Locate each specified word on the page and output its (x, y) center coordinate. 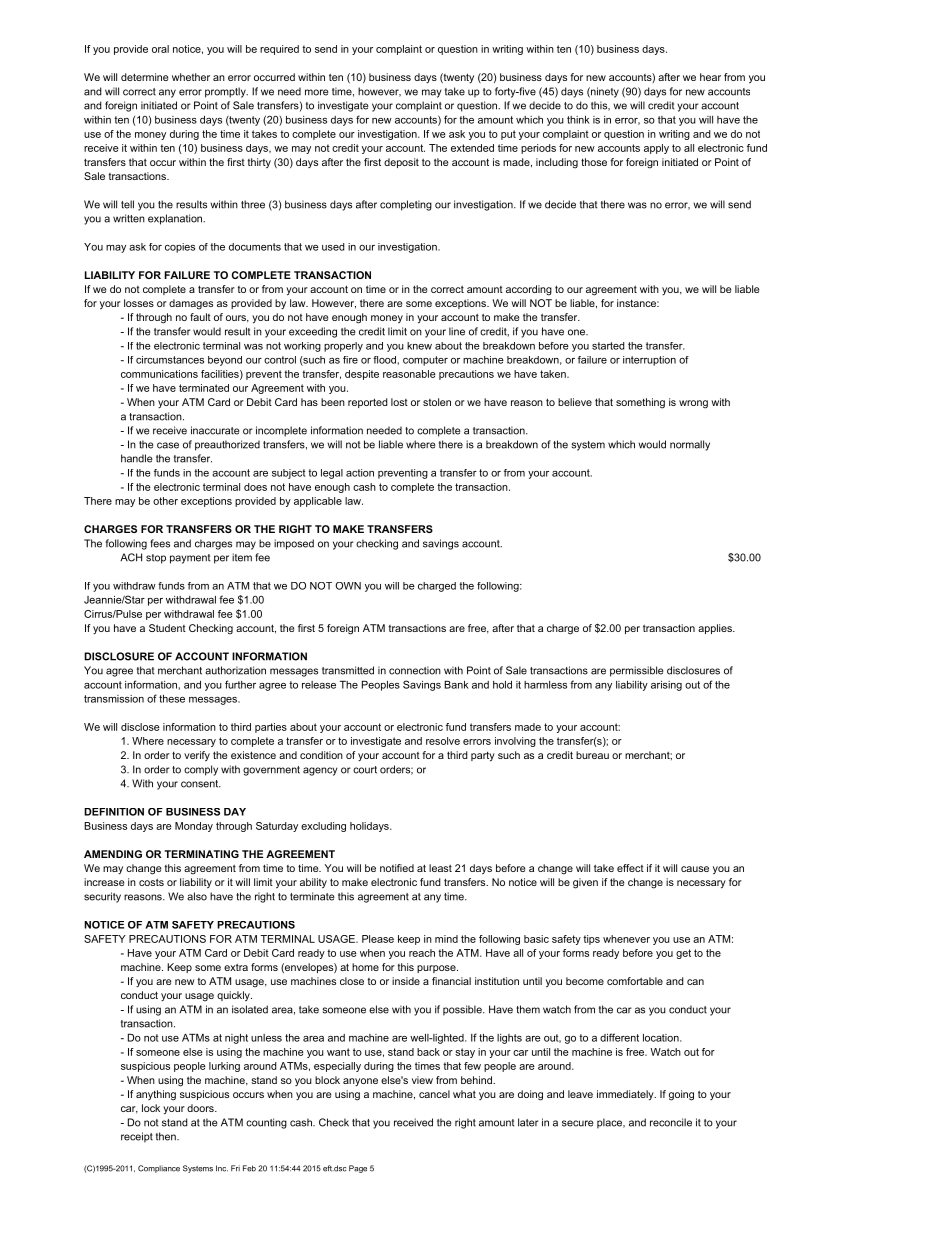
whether (191, 77)
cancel (434, 1094)
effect (630, 868)
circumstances (170, 360)
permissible (636, 671)
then (167, 1136)
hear (710, 77)
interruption (649, 361)
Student (167, 628)
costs (151, 882)
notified (397, 868)
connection (415, 670)
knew (419, 346)
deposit (401, 163)
